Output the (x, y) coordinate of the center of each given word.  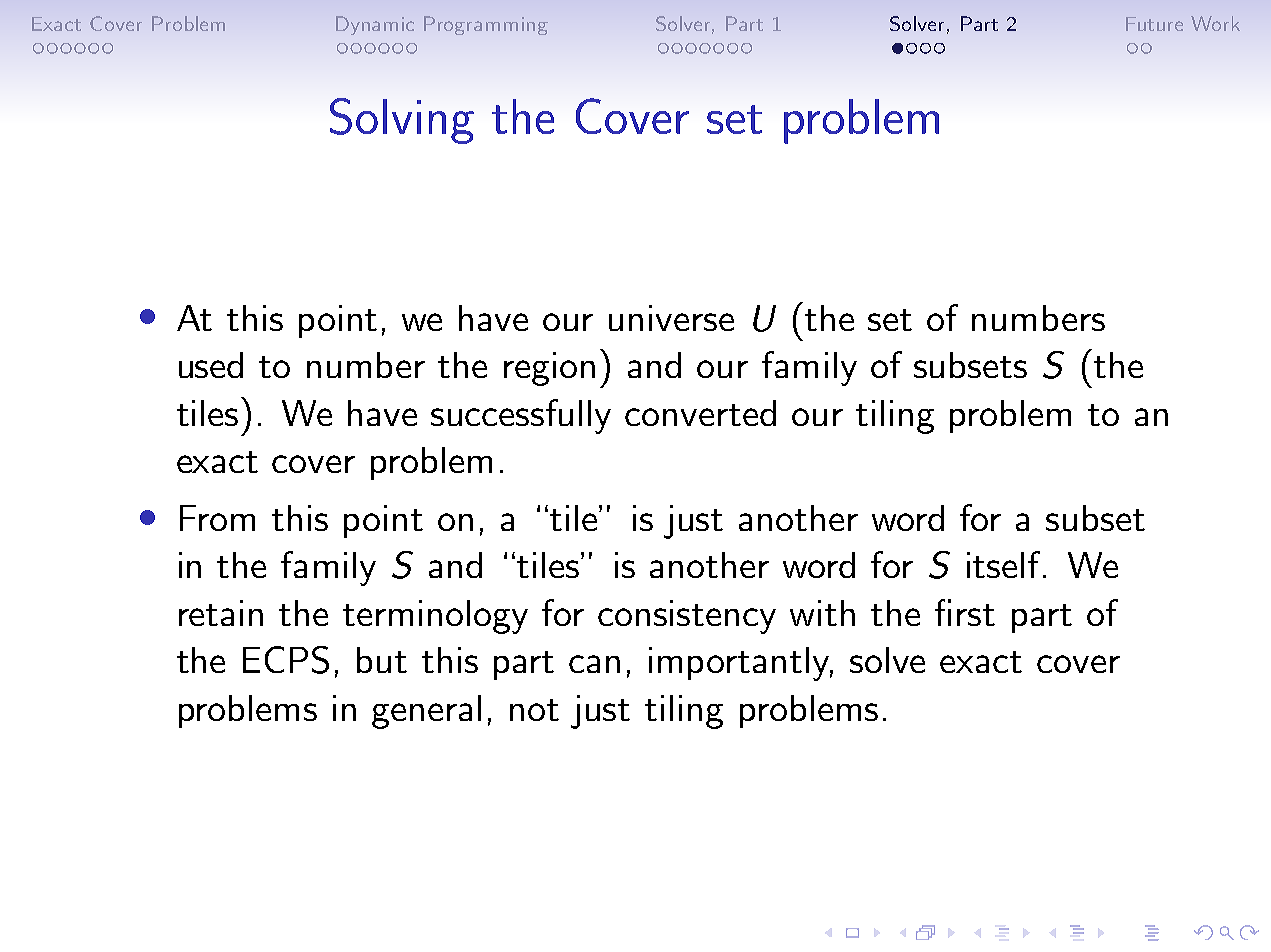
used (211, 365)
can (594, 664)
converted (700, 413)
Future (1154, 24)
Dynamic (375, 25)
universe (671, 318)
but (382, 660)
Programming (486, 25)
